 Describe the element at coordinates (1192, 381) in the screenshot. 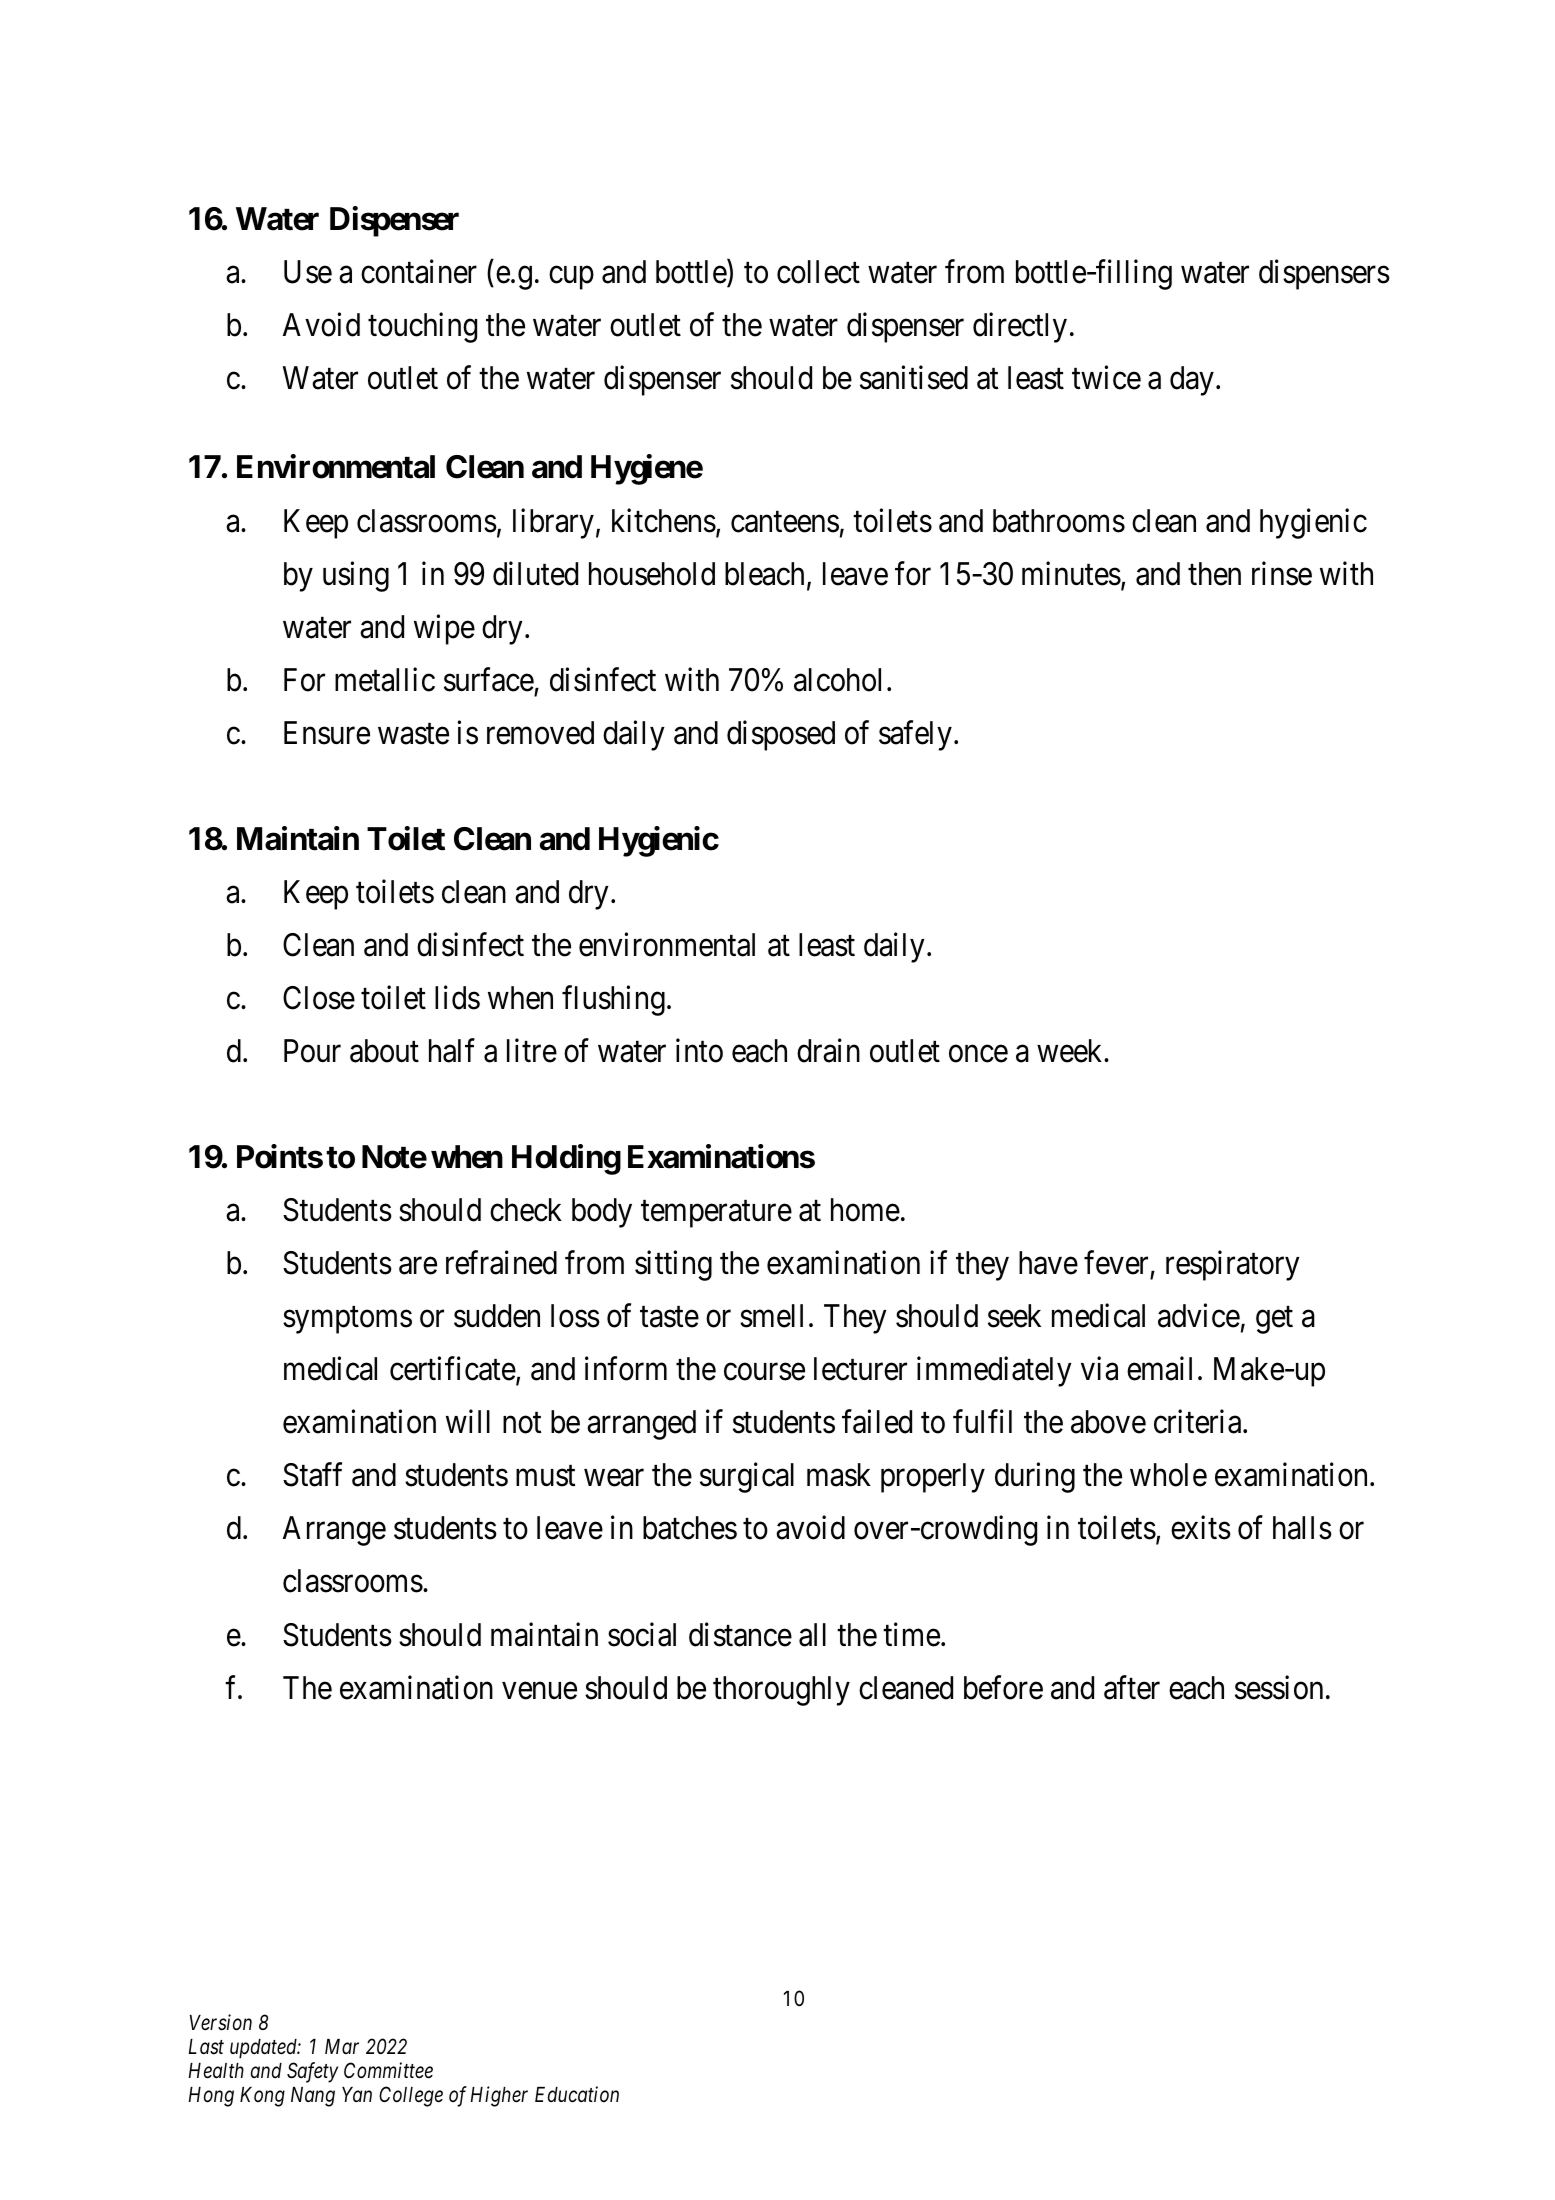

I see `day` at that location.
